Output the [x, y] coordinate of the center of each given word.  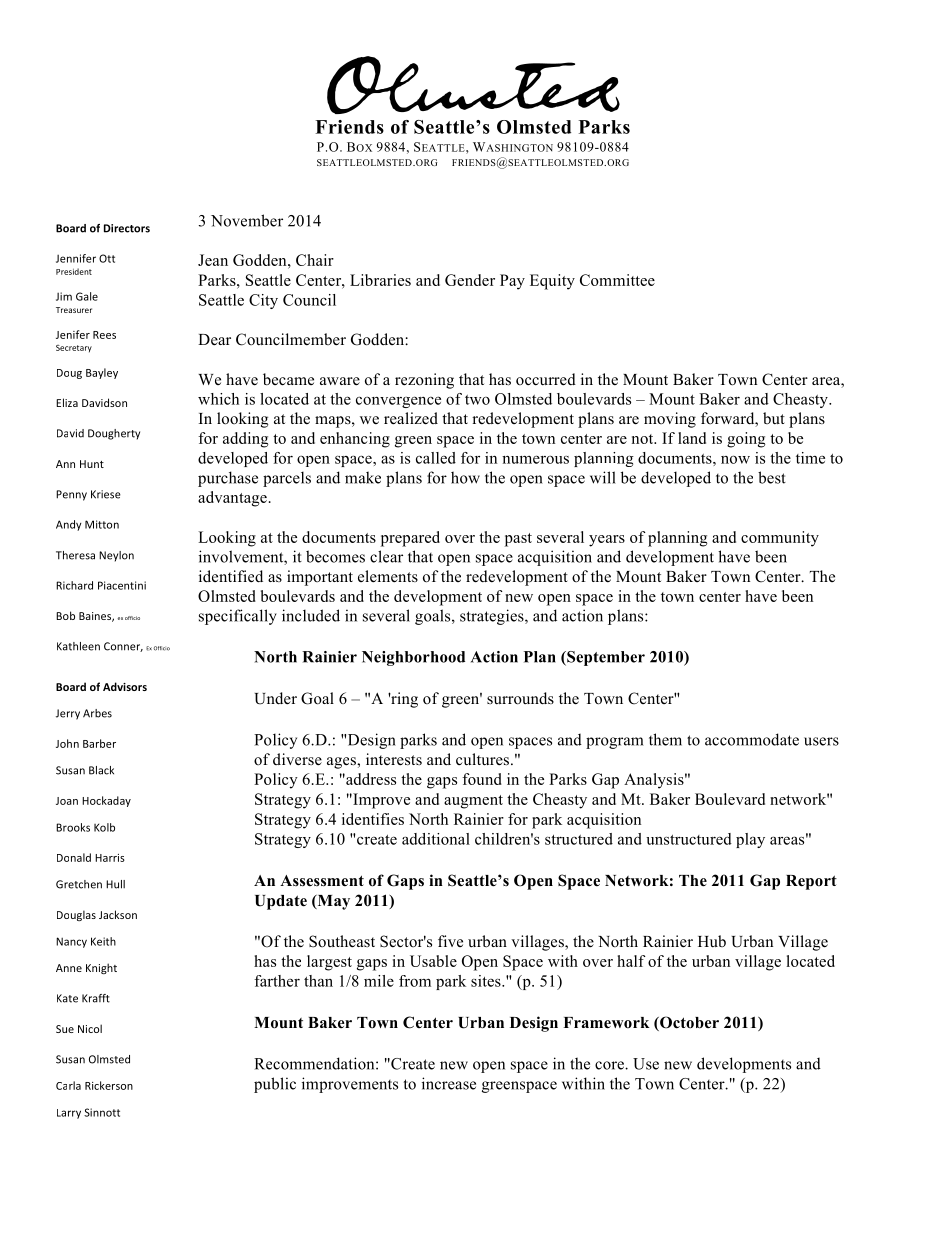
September [605, 658]
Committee [617, 280]
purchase [228, 479]
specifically [238, 617]
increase [449, 1083]
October [688, 1023]
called [436, 458]
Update [281, 902]
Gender [470, 280]
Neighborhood [413, 658]
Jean [213, 260]
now [735, 459]
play [750, 840]
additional [436, 839]
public [275, 1085]
